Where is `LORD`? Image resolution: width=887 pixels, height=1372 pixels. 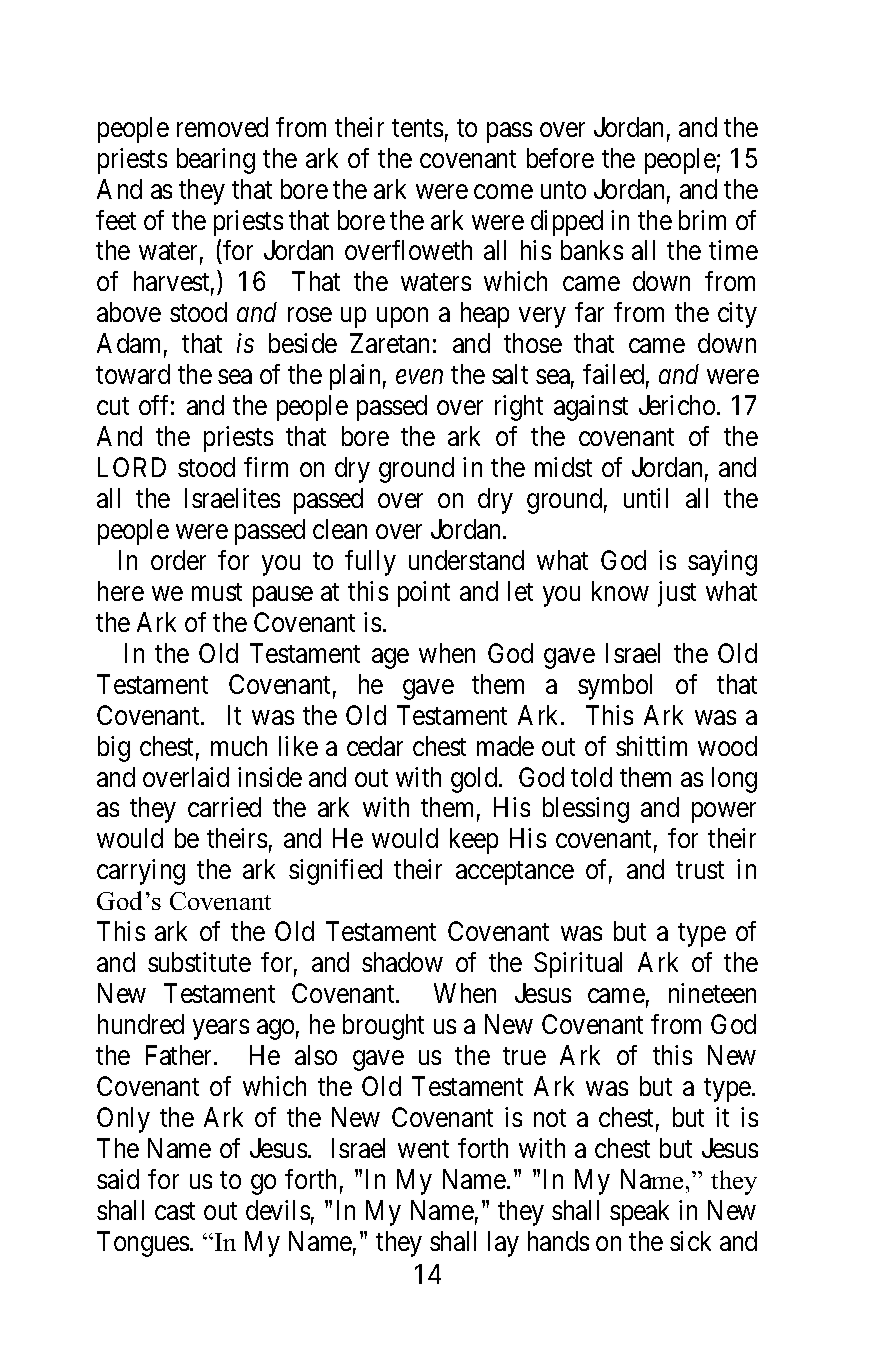 LORD is located at coordinates (132, 467).
